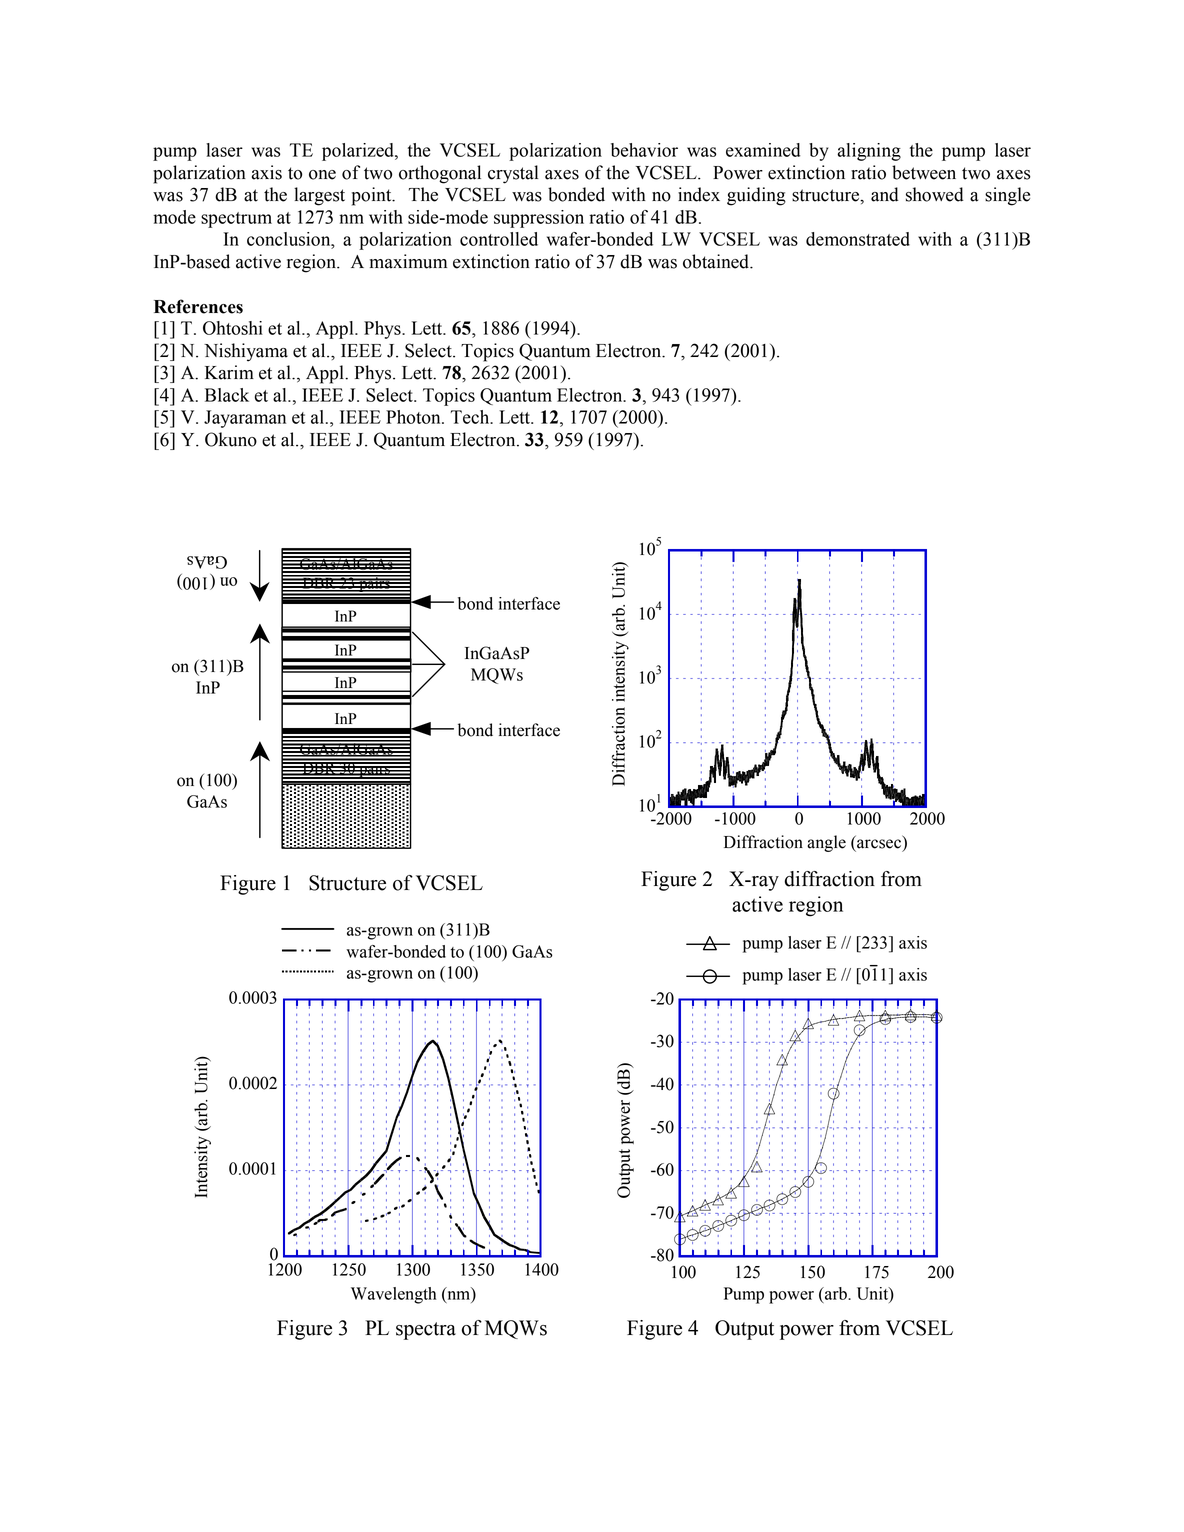 The height and width of the screenshot is (1532, 1184). Describe the element at coordinates (229, 372) in the screenshot. I see `Karim` at that location.
